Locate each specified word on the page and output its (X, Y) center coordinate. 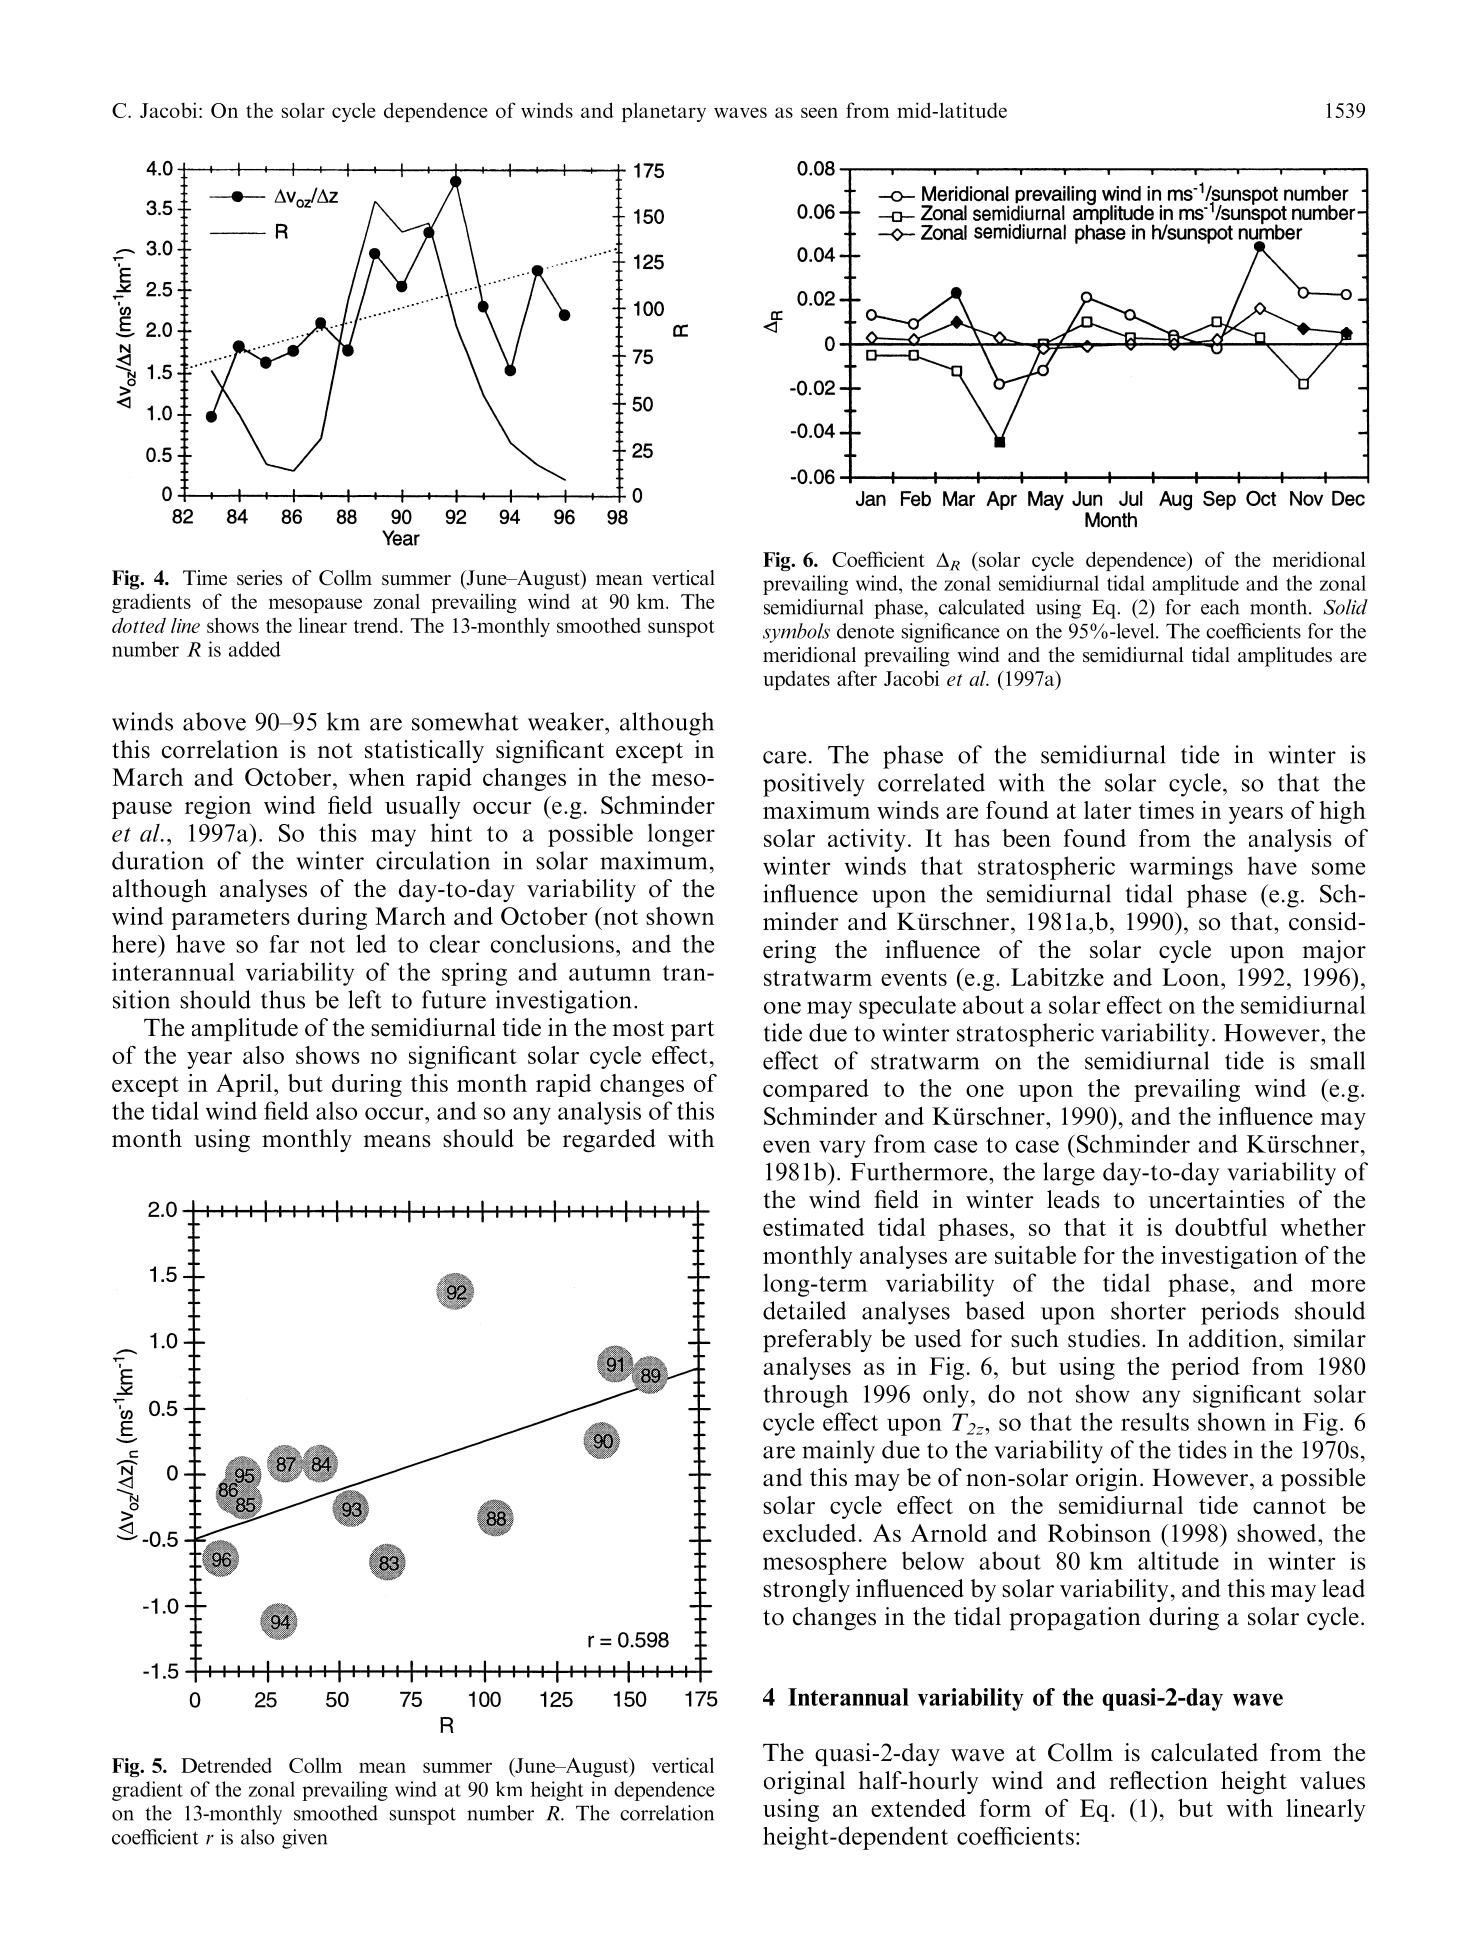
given (304, 1839)
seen (819, 112)
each (1220, 607)
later (1108, 810)
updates (796, 680)
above (214, 721)
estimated (813, 1227)
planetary (664, 112)
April (245, 1085)
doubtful (1221, 1227)
